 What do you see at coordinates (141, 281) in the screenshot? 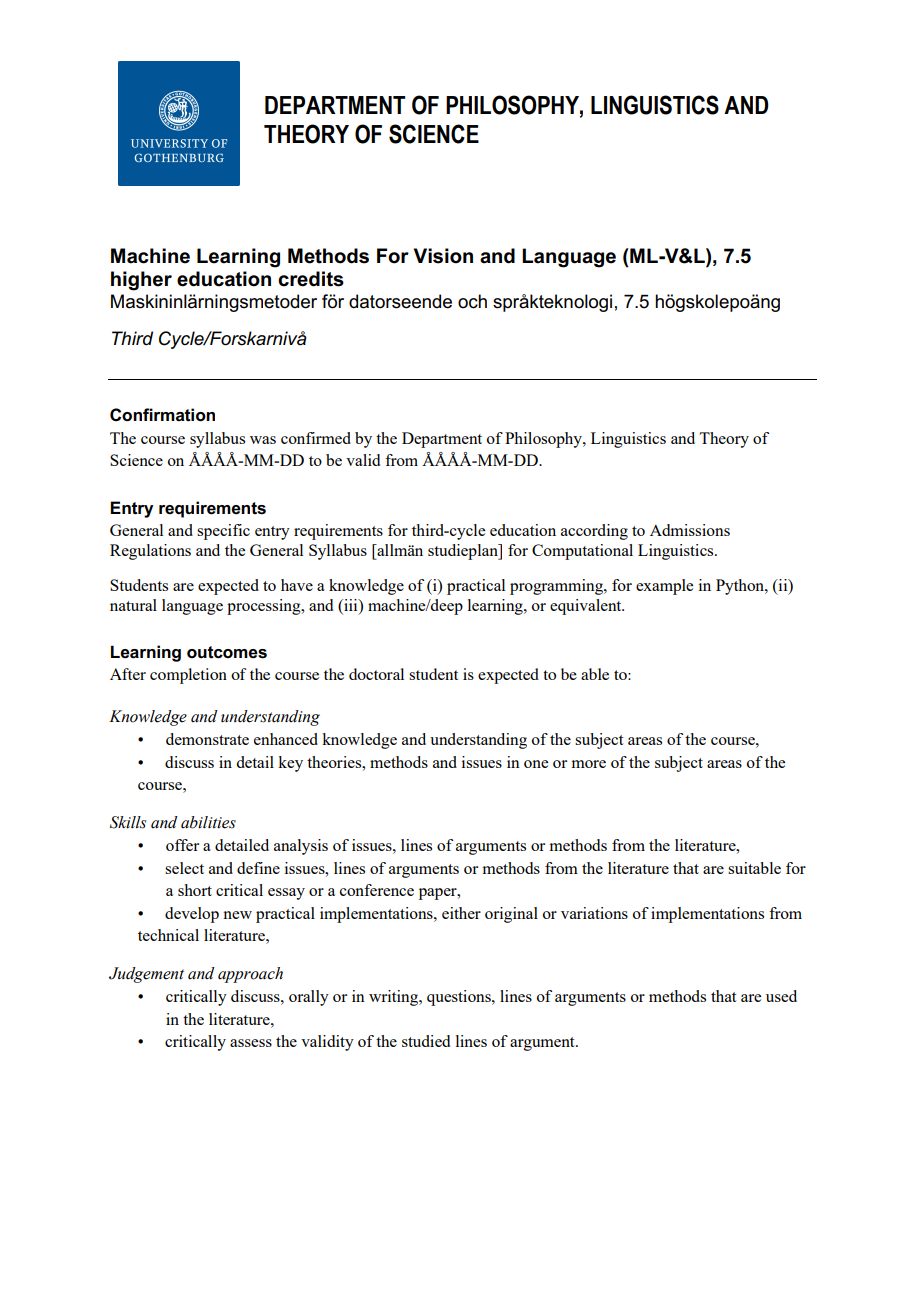
I see `higher` at bounding box center [141, 281].
